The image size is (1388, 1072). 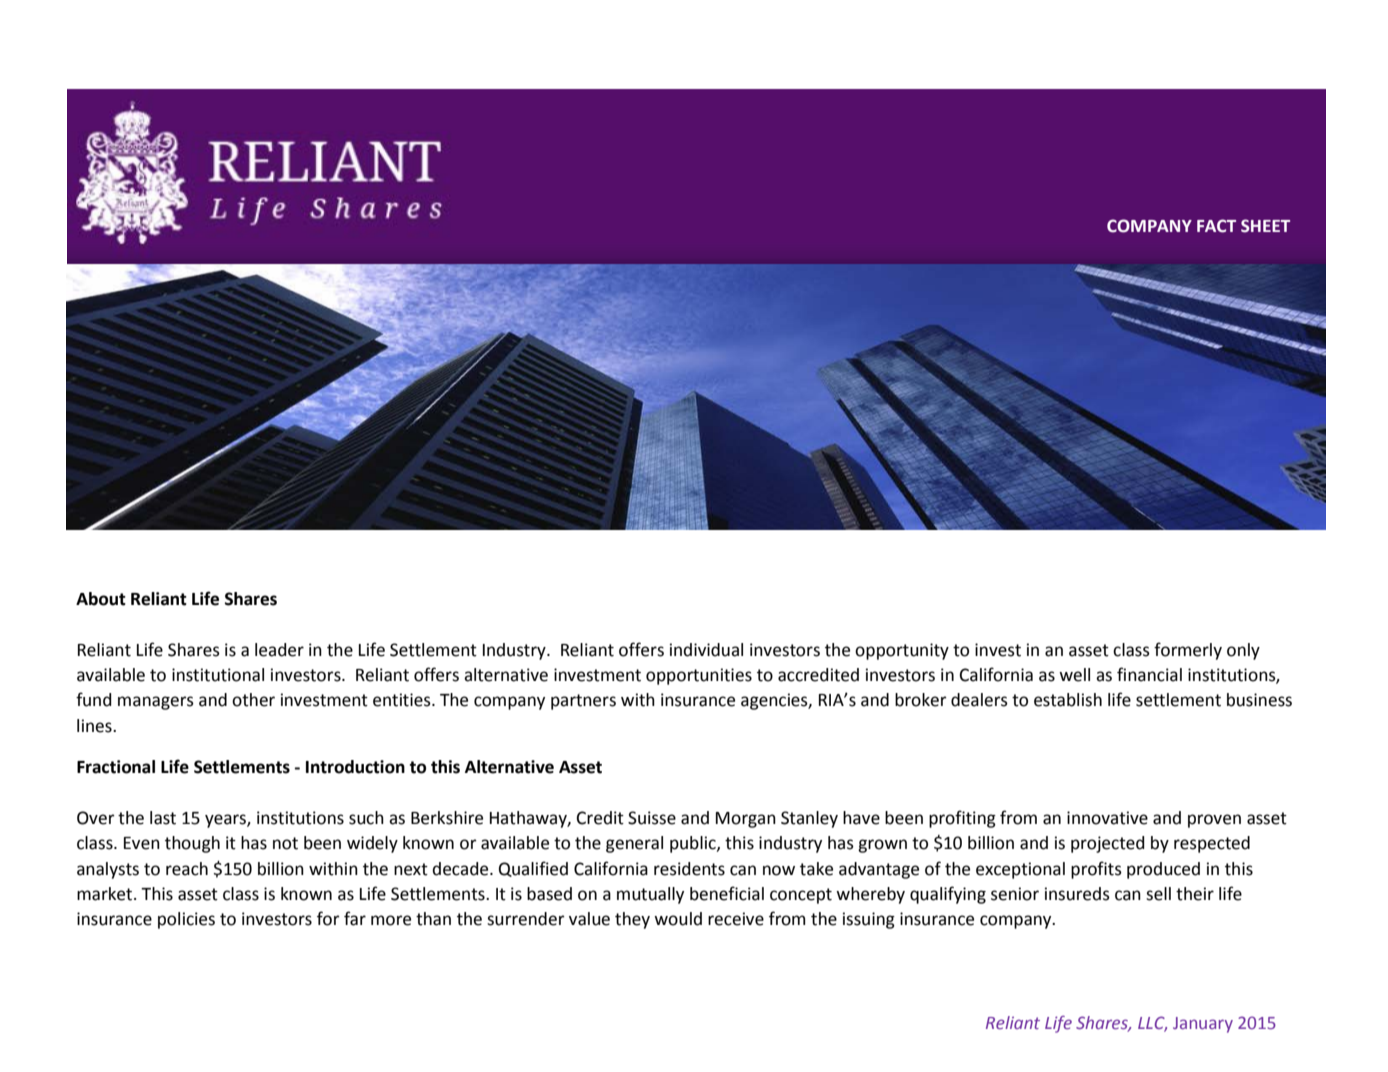 I want to click on leader, so click(x=279, y=650).
